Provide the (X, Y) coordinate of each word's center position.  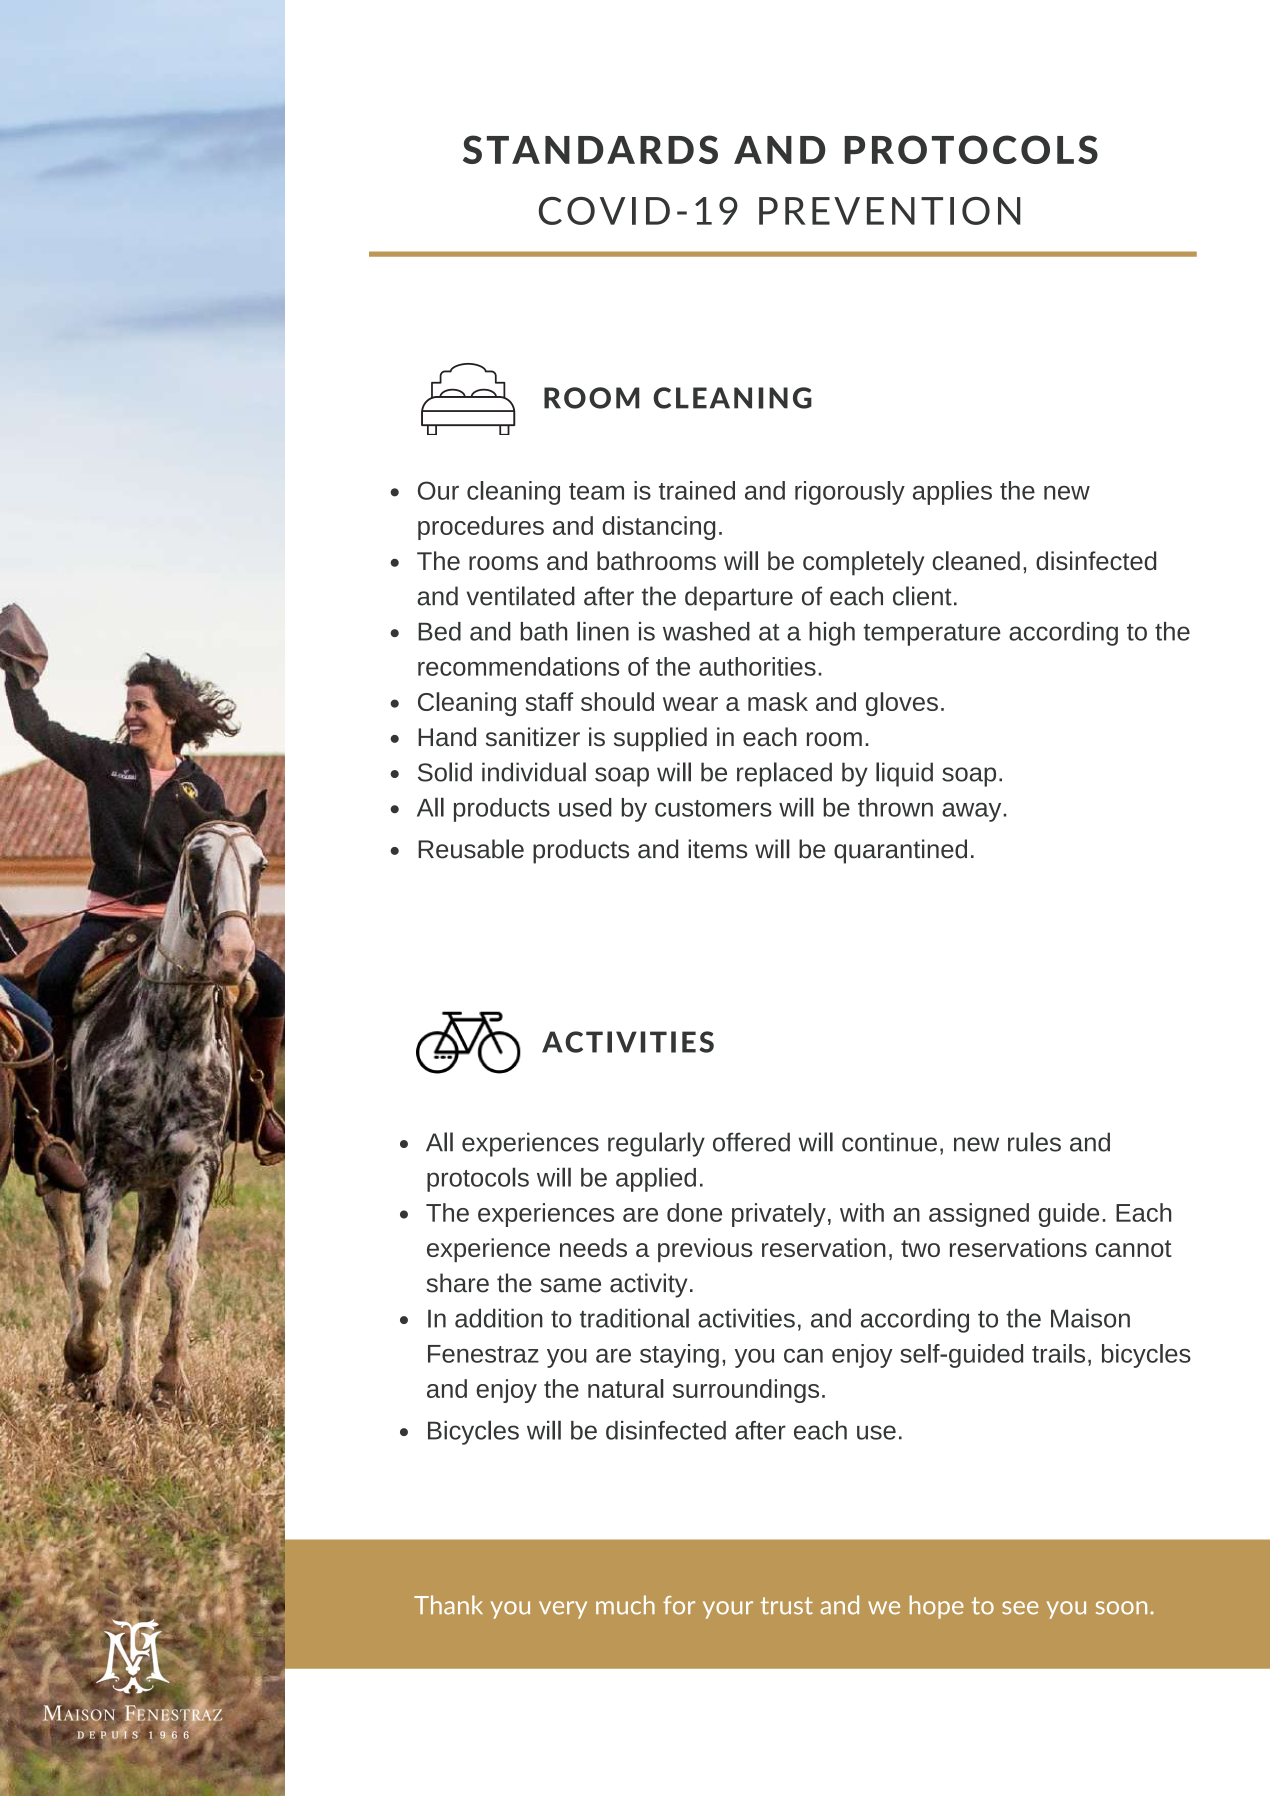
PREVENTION (890, 211)
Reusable (471, 849)
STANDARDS (590, 149)
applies (952, 493)
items (718, 849)
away (973, 812)
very (563, 1610)
